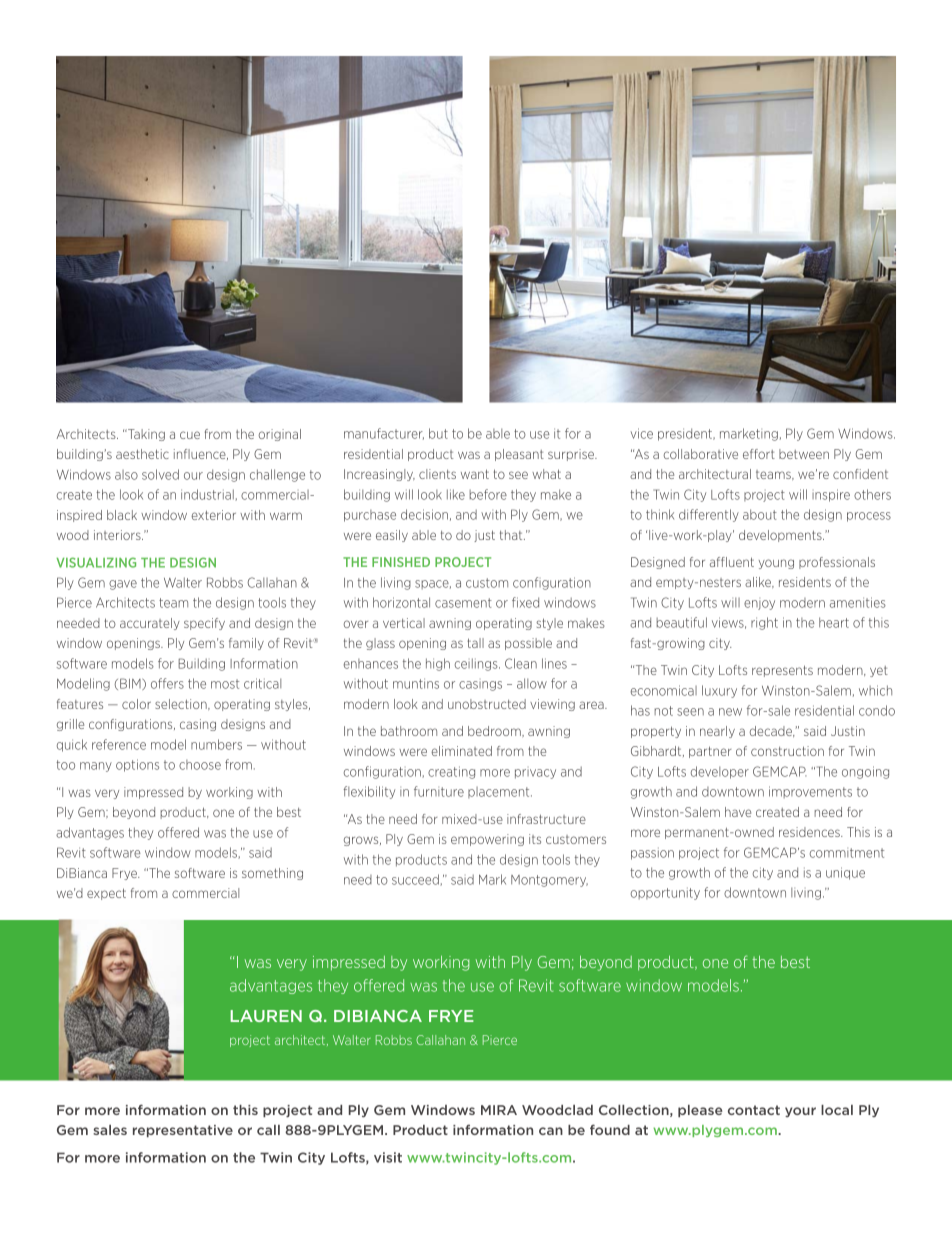 The height and width of the screenshot is (1233, 952). What do you see at coordinates (475, 643) in the screenshot?
I see `tall` at bounding box center [475, 643].
